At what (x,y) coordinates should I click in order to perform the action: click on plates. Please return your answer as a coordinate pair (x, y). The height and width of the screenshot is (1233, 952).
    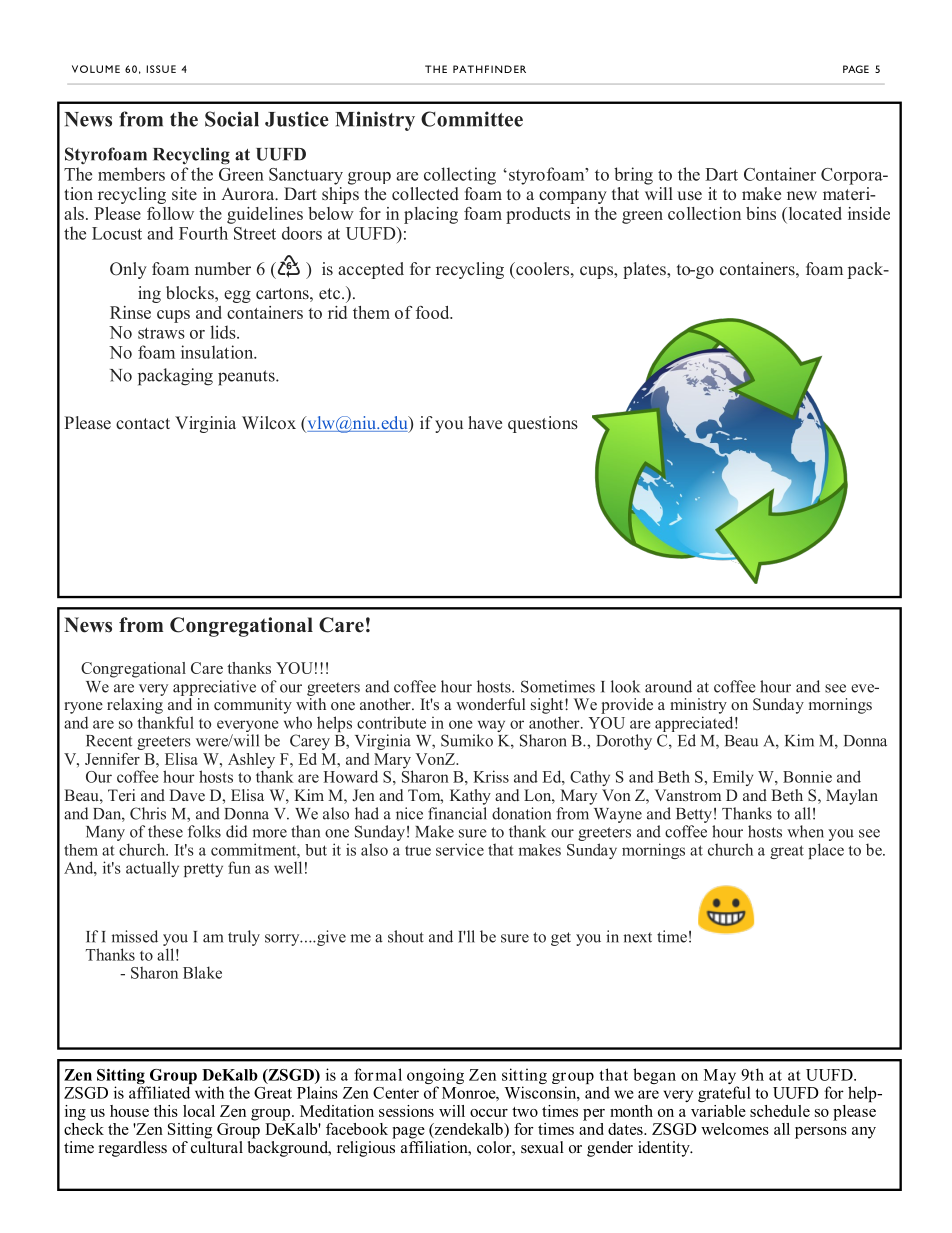
    Looking at the image, I should click on (645, 270).
